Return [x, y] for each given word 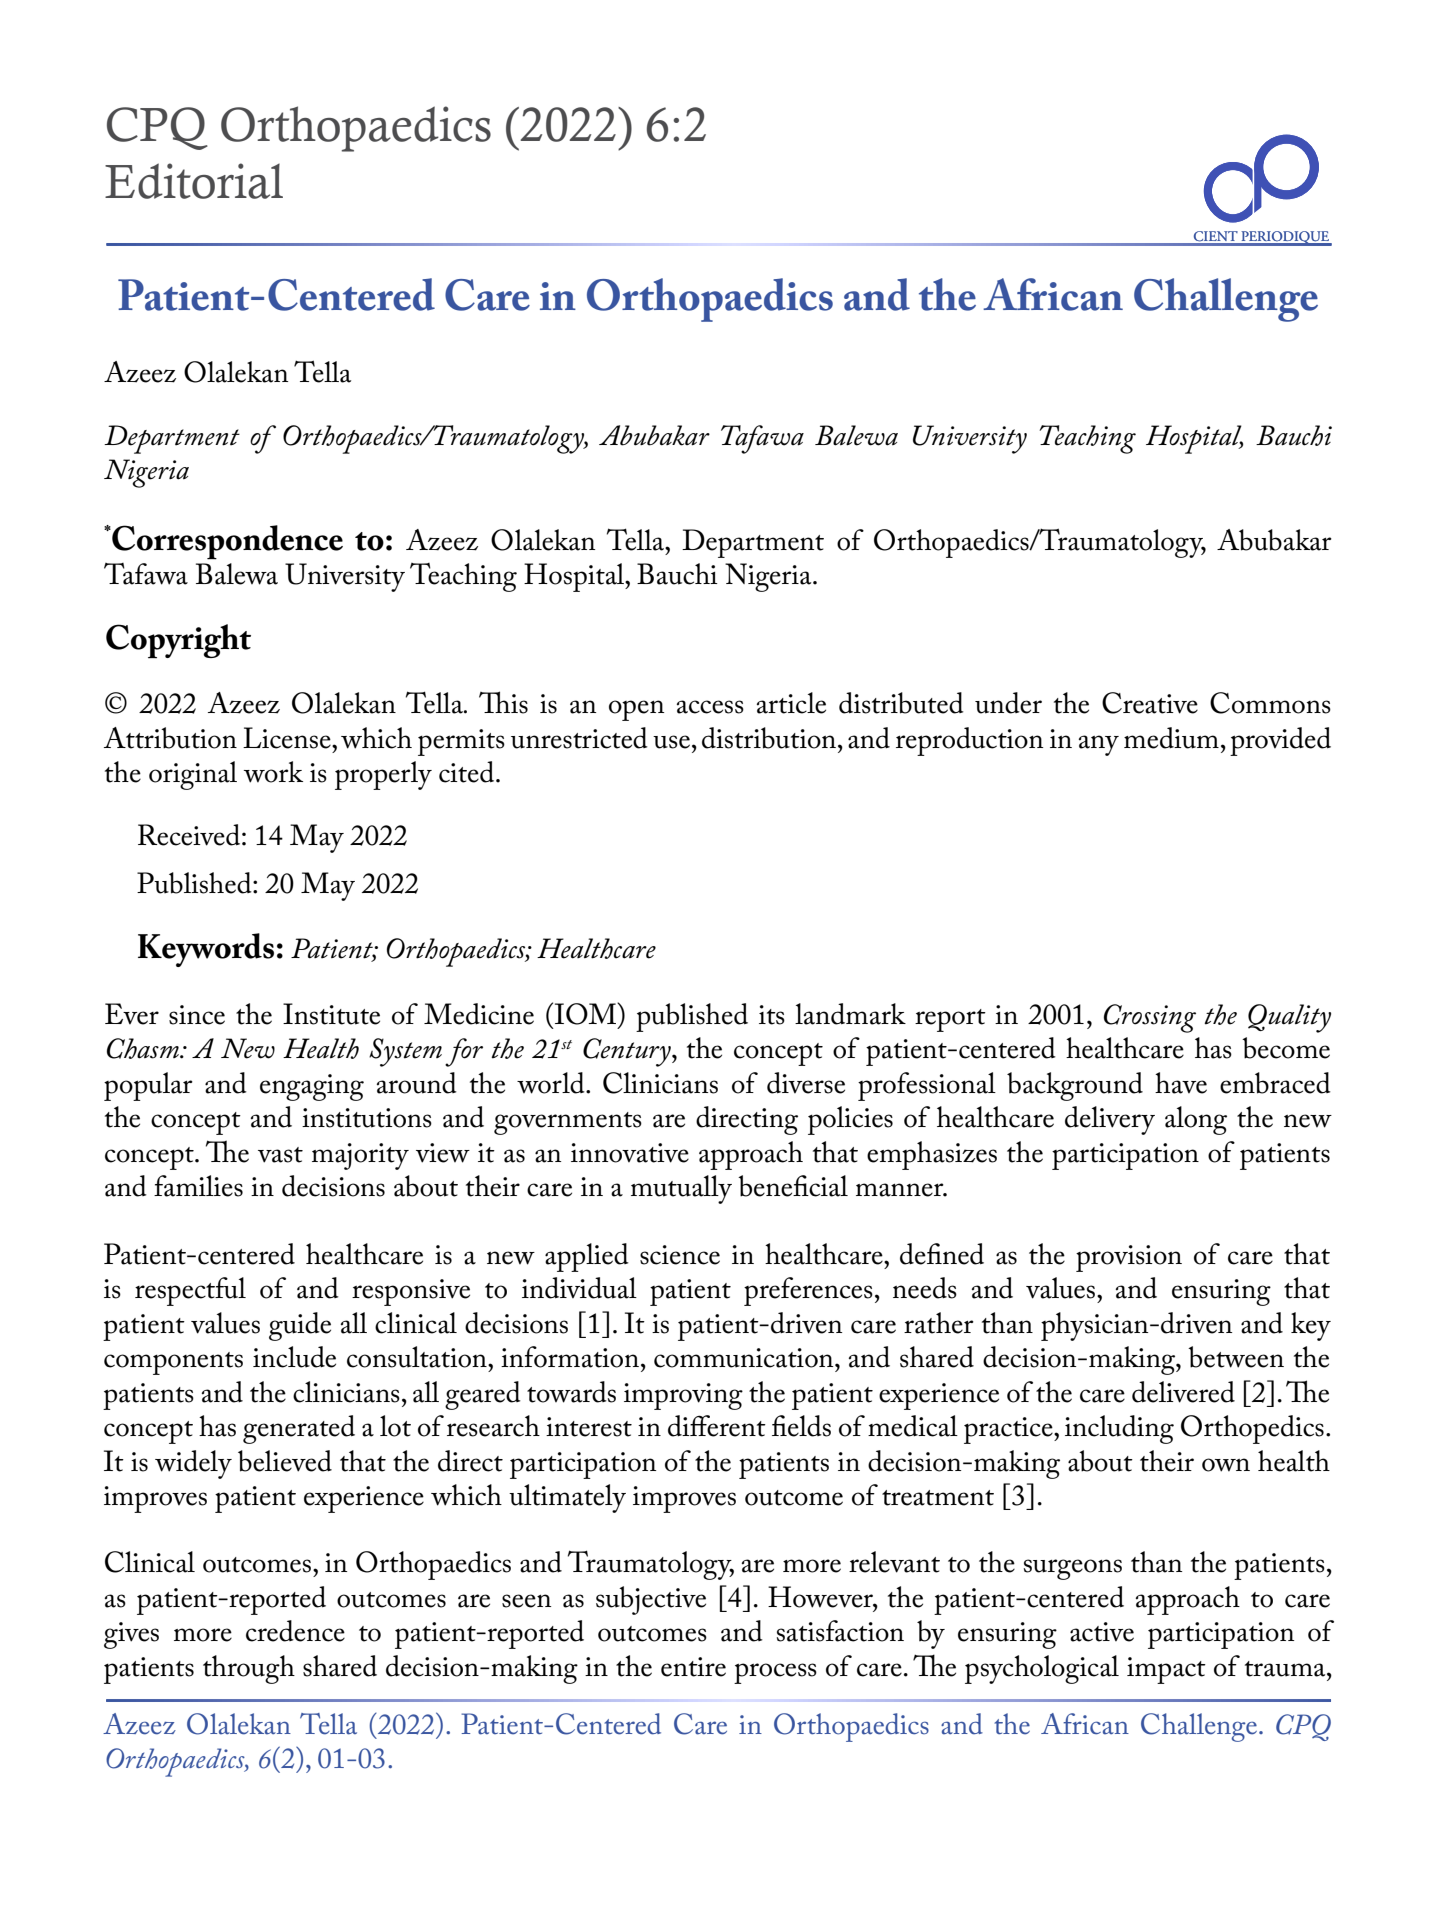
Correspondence [226, 542]
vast [280, 1155]
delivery [1110, 1120]
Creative [1150, 703]
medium [1171, 738]
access [710, 707]
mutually [681, 1189]
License [288, 738]
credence [295, 1631]
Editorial [194, 181]
